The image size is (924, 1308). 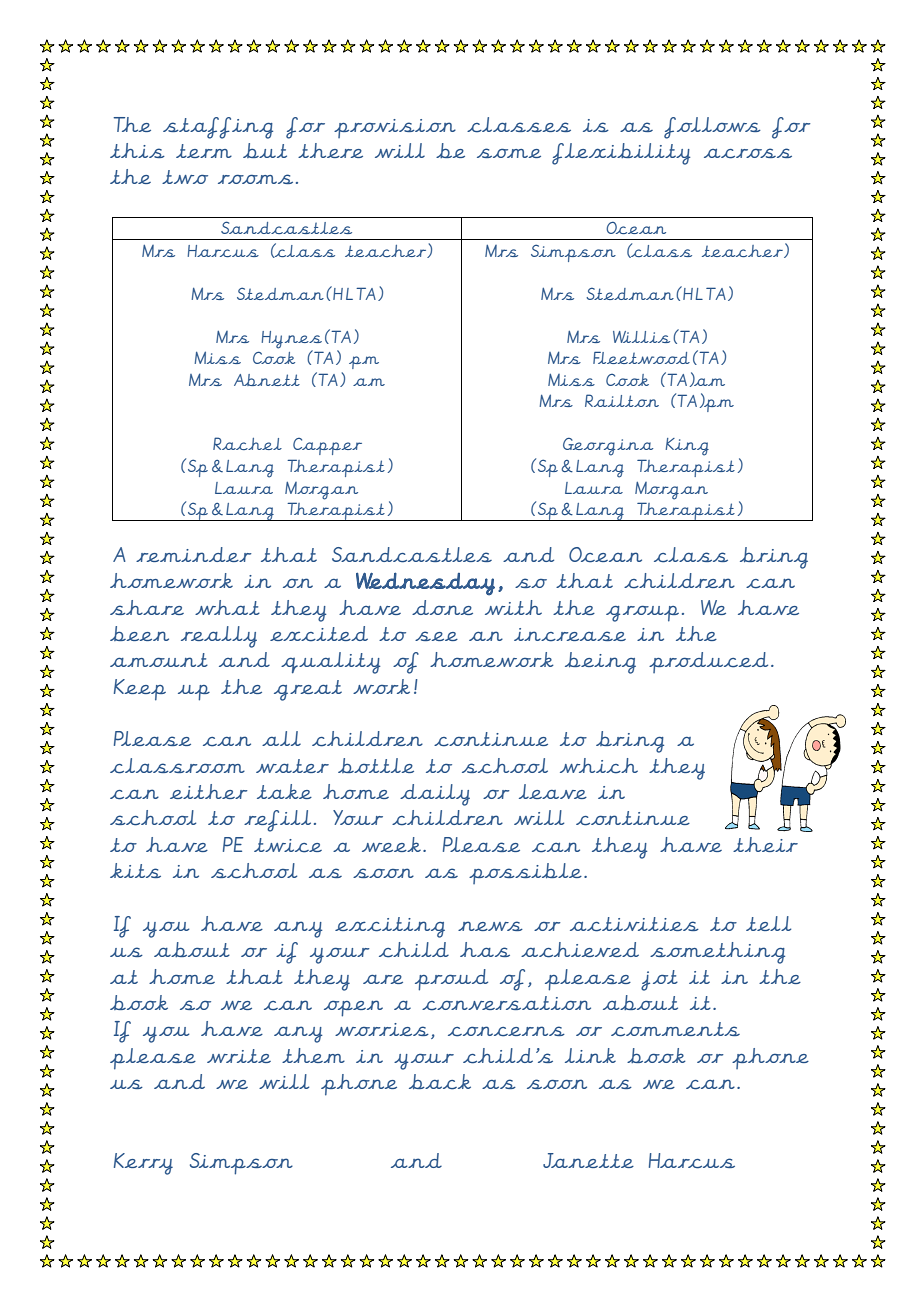 What do you see at coordinates (395, 128) in the screenshot?
I see `provision` at bounding box center [395, 128].
